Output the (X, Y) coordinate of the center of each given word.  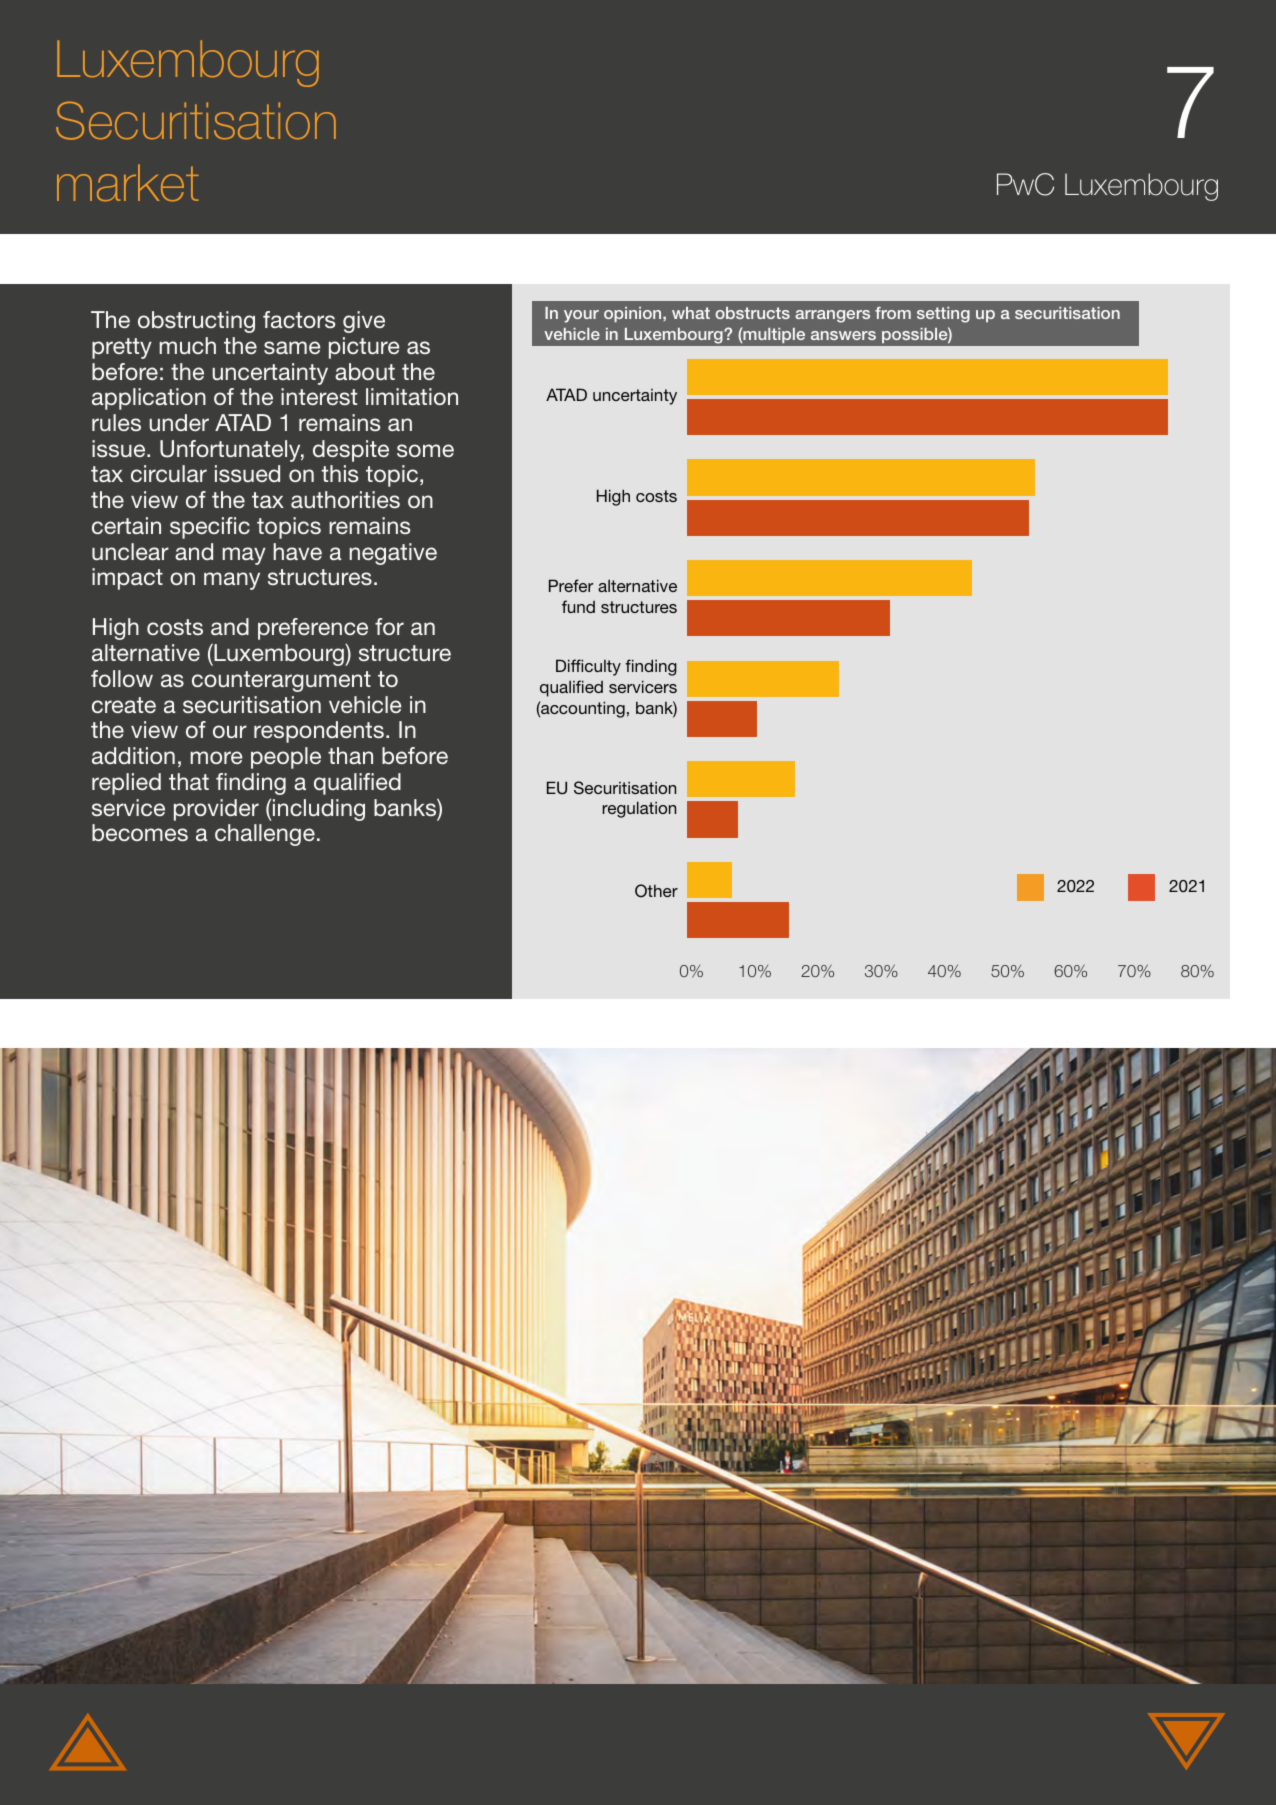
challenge (265, 835)
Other (656, 891)
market (128, 183)
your (581, 316)
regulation (639, 809)
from (893, 313)
